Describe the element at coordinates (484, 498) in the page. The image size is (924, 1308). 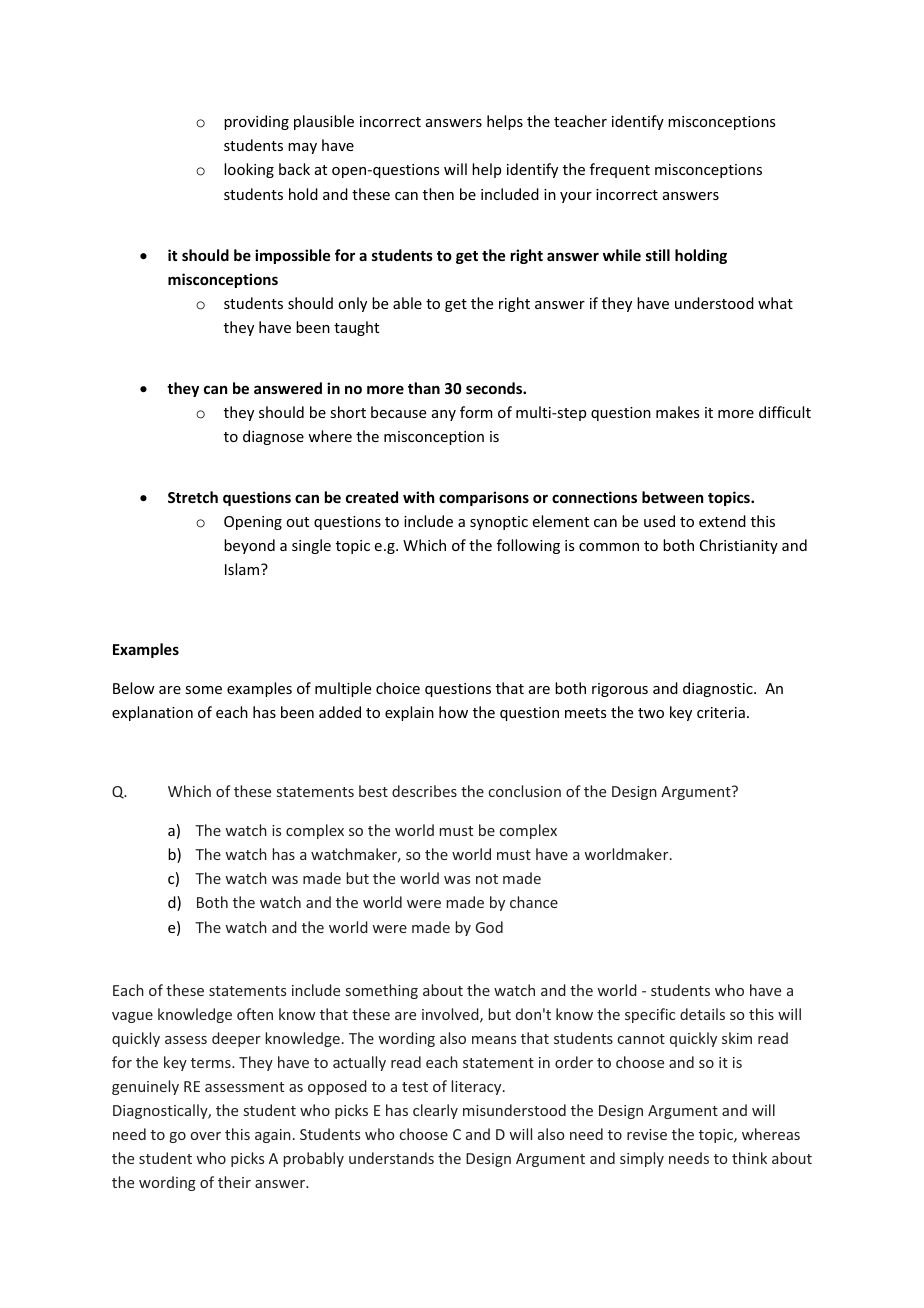
I see `comparisons` at that location.
